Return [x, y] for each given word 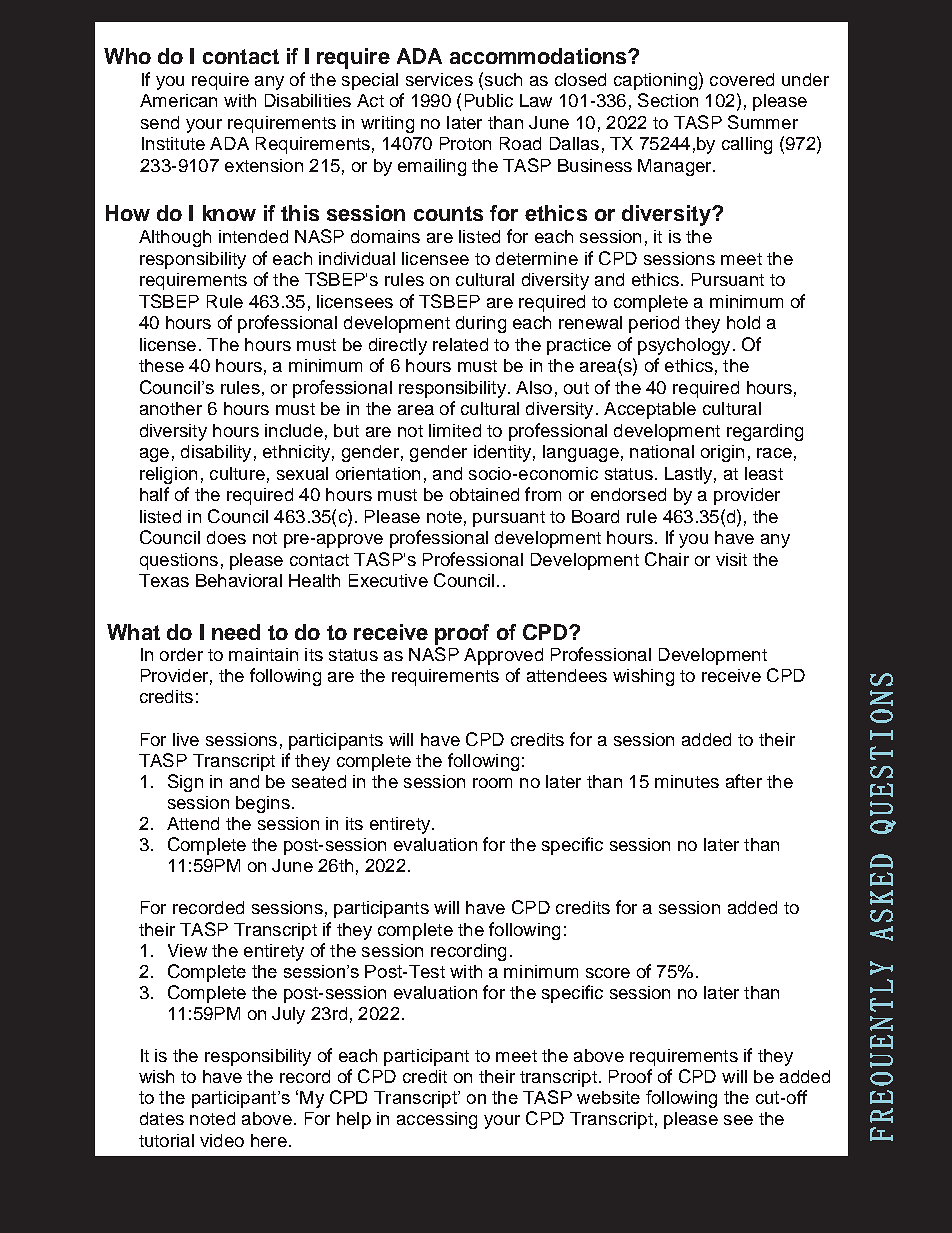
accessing [437, 1120]
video [222, 1140]
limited [455, 430]
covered [742, 79]
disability [216, 453]
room [492, 783]
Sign [185, 783]
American [178, 100]
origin [722, 453]
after [744, 781]
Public [489, 100]
